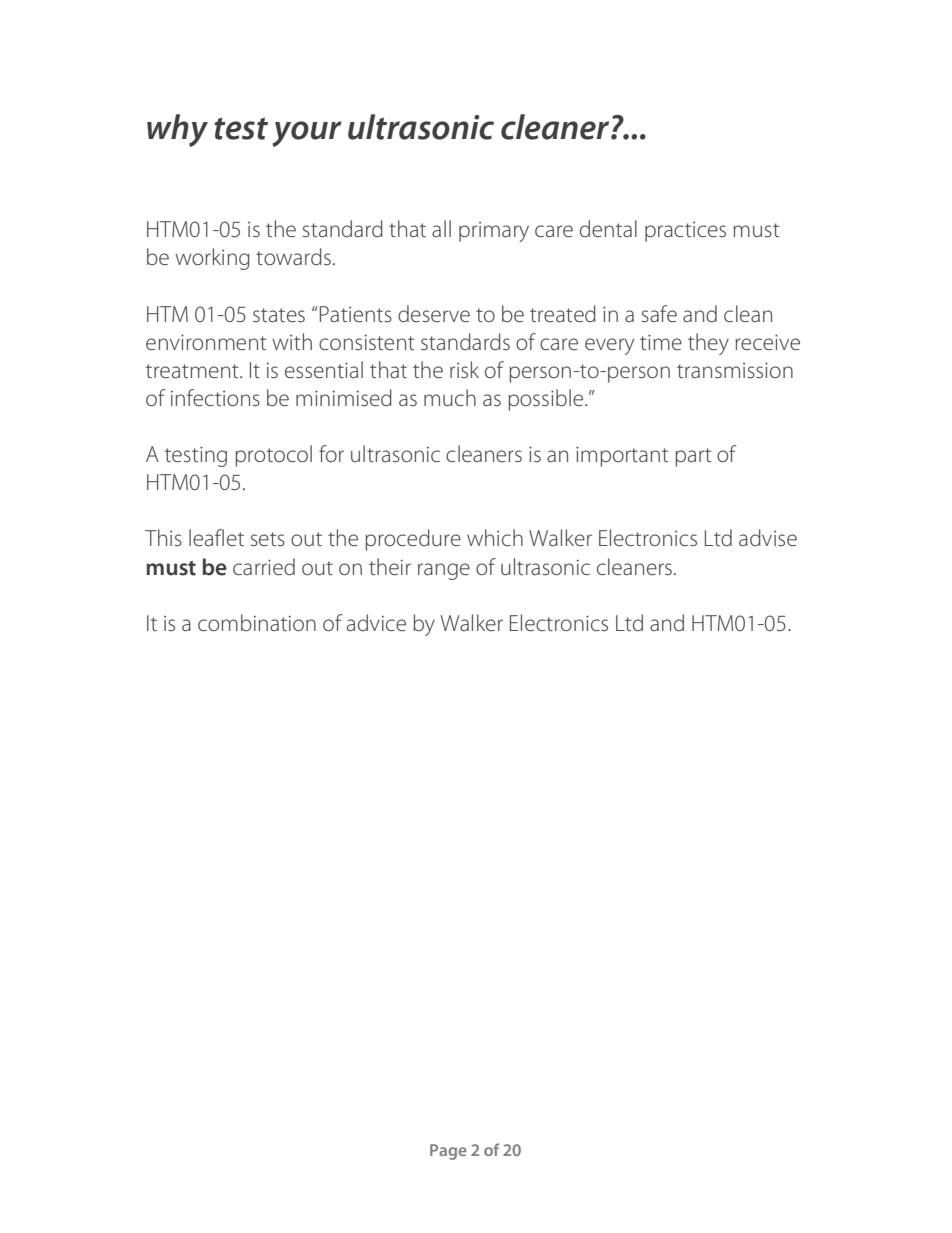 The width and height of the screenshot is (952, 1233). I want to click on Page, so click(448, 1152).
